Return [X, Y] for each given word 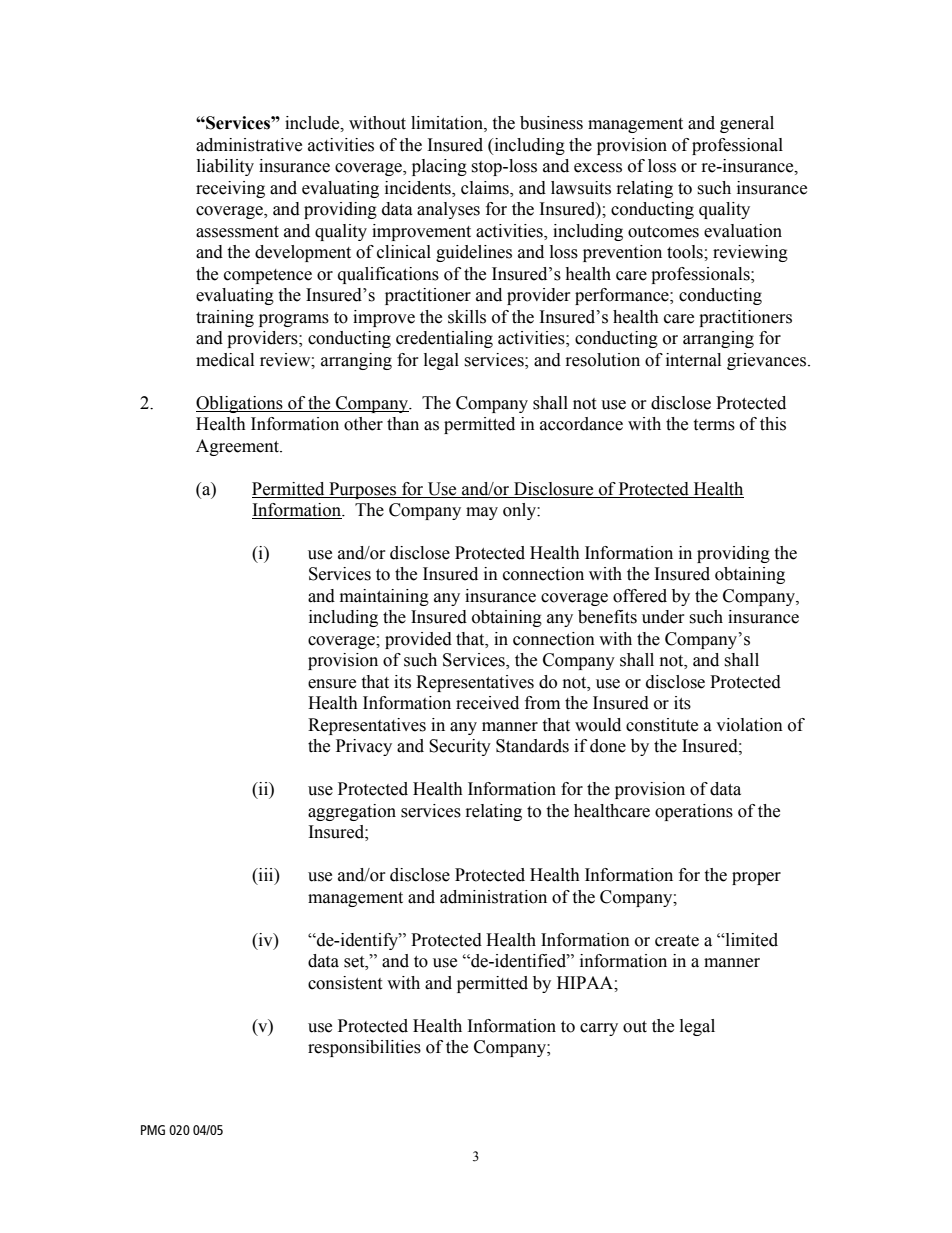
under [663, 617]
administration [493, 897]
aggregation [352, 812]
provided [418, 640]
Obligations [240, 404]
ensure [332, 684]
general [747, 124]
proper [756, 878]
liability [225, 167]
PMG [153, 1130]
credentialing [444, 339]
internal [693, 360]
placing [439, 167]
